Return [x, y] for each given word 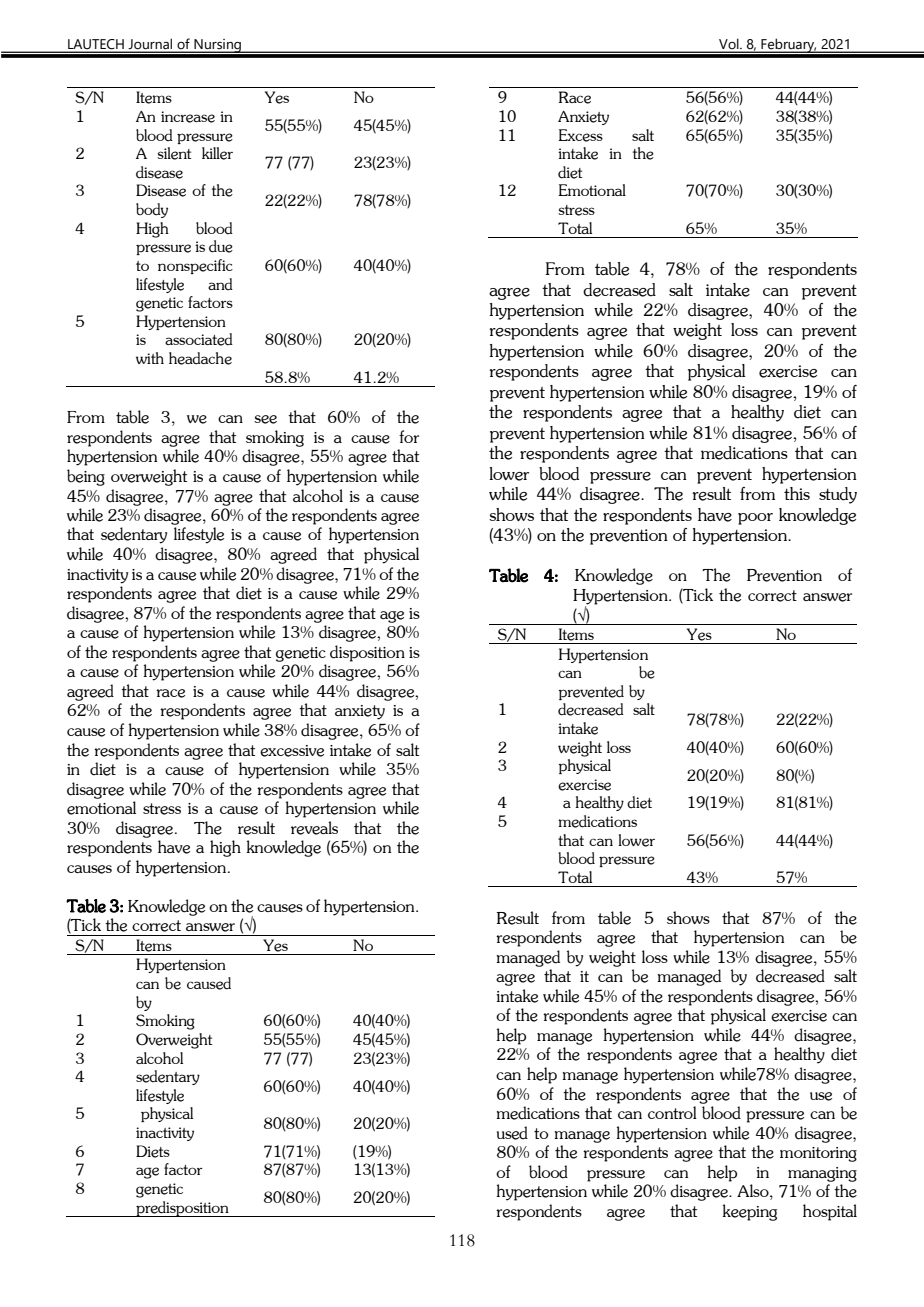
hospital [830, 1212]
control [672, 1112]
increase [188, 117]
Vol [730, 44]
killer [217, 153]
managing [822, 1174]
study [838, 495]
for [409, 436]
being [86, 477]
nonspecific [195, 266]
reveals [314, 828]
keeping [749, 1212]
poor [755, 519]
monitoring [818, 1154]
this [797, 493]
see [265, 419]
